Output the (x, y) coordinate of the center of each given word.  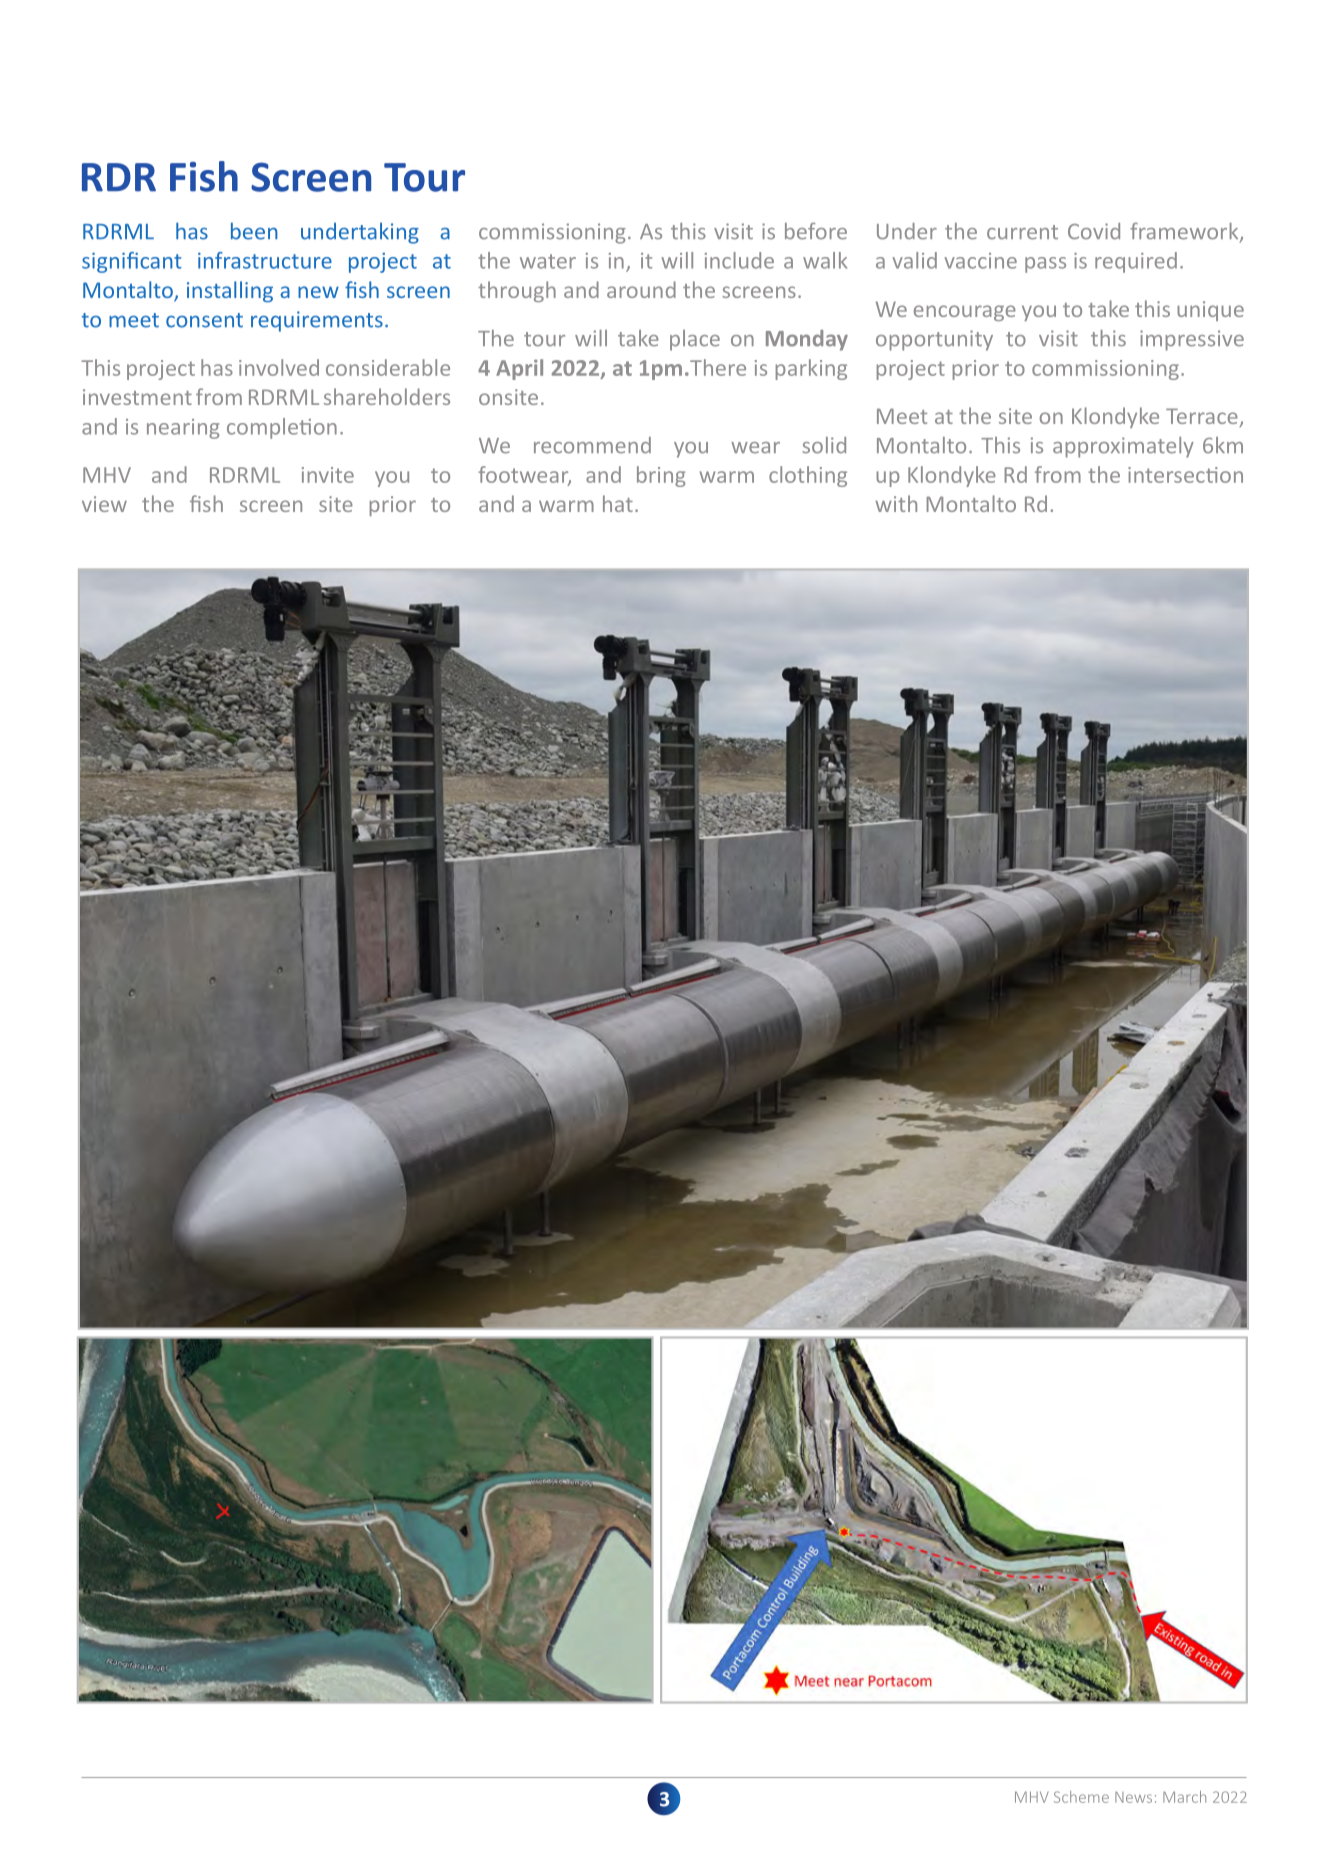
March (1184, 1797)
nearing (183, 429)
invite (328, 475)
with (896, 503)
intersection (1185, 475)
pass (1045, 265)
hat (618, 503)
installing (230, 292)
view (104, 504)
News (1133, 1797)
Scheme (1081, 1797)
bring (661, 476)
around (641, 289)
